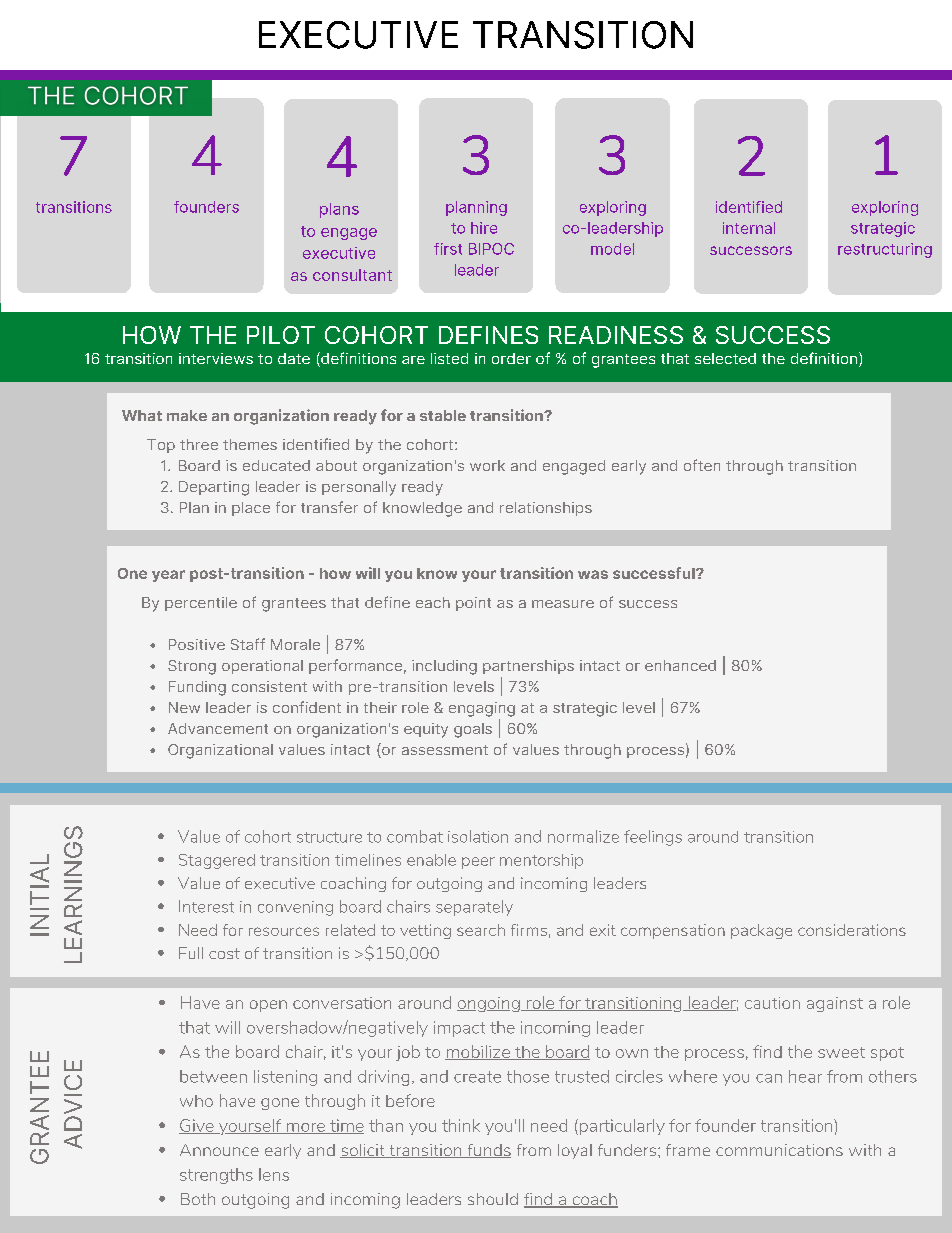 This screenshot has width=952, height=1233. I want to click on communications, so click(779, 1150).
